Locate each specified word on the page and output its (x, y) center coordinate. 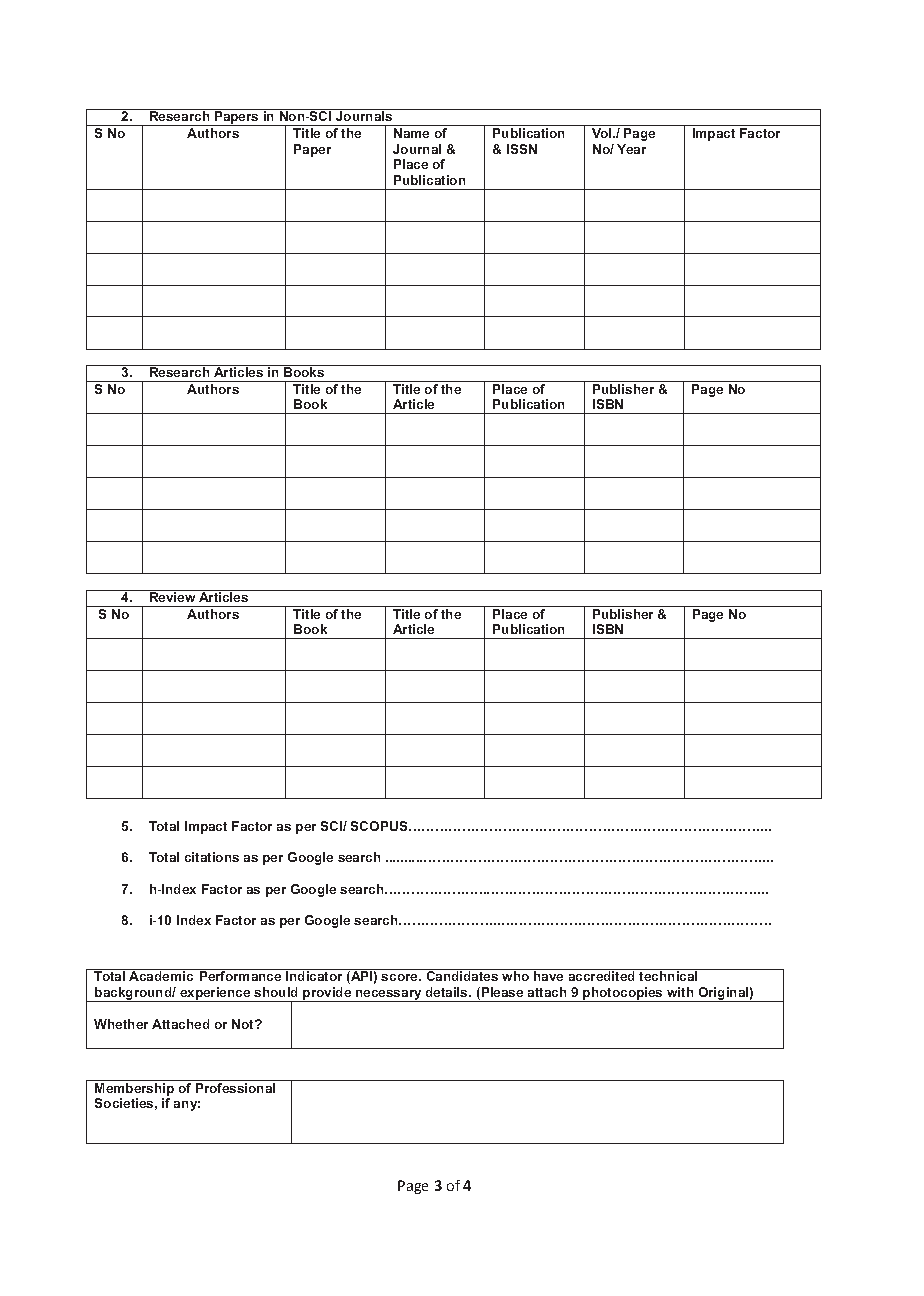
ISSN (522, 149)
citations (212, 857)
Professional (235, 1088)
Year (631, 149)
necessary (389, 996)
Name (411, 133)
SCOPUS (380, 826)
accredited (601, 976)
